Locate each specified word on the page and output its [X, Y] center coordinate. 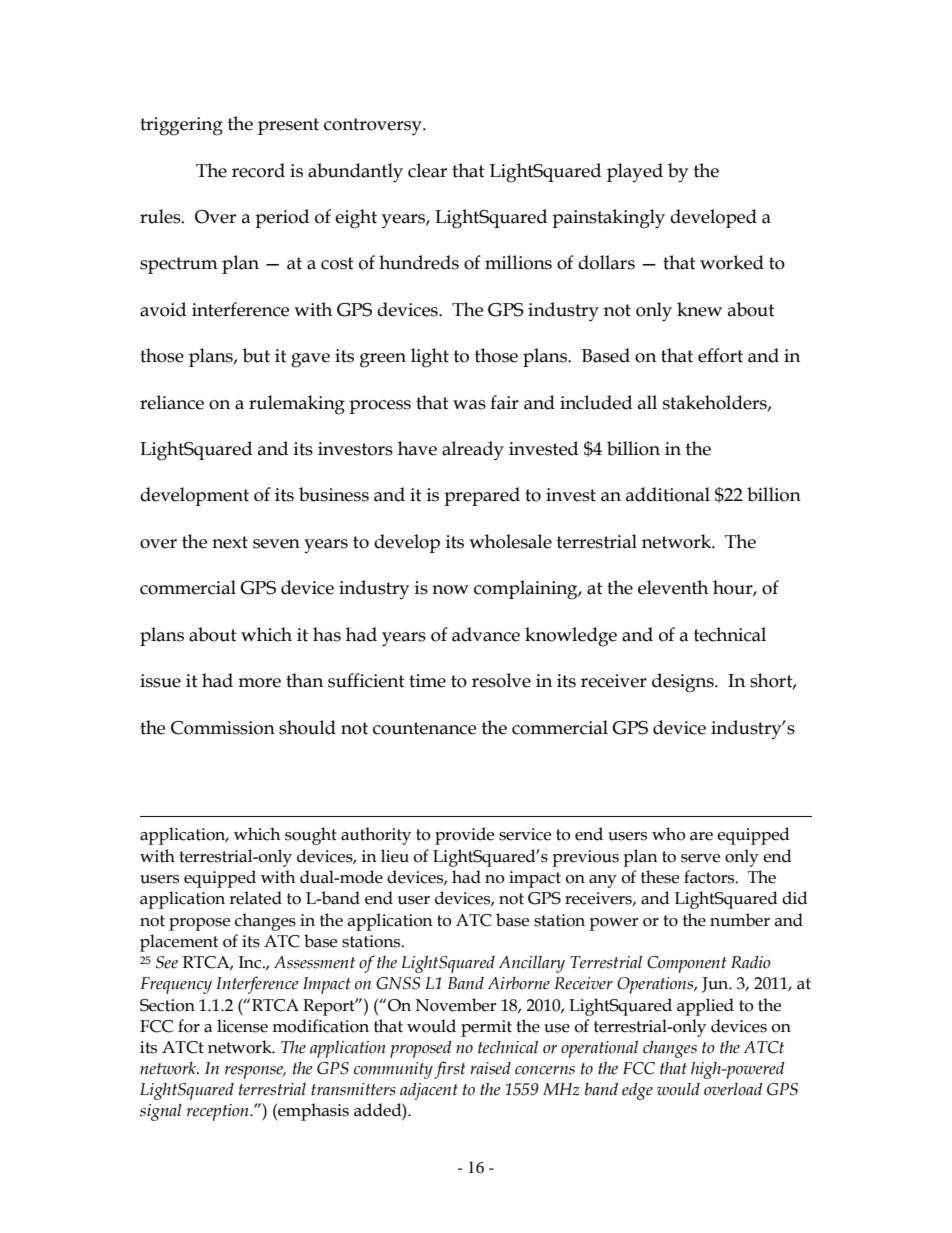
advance [486, 634]
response [255, 1072]
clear [427, 170]
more [259, 683]
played [635, 172]
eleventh [673, 587]
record [258, 170]
